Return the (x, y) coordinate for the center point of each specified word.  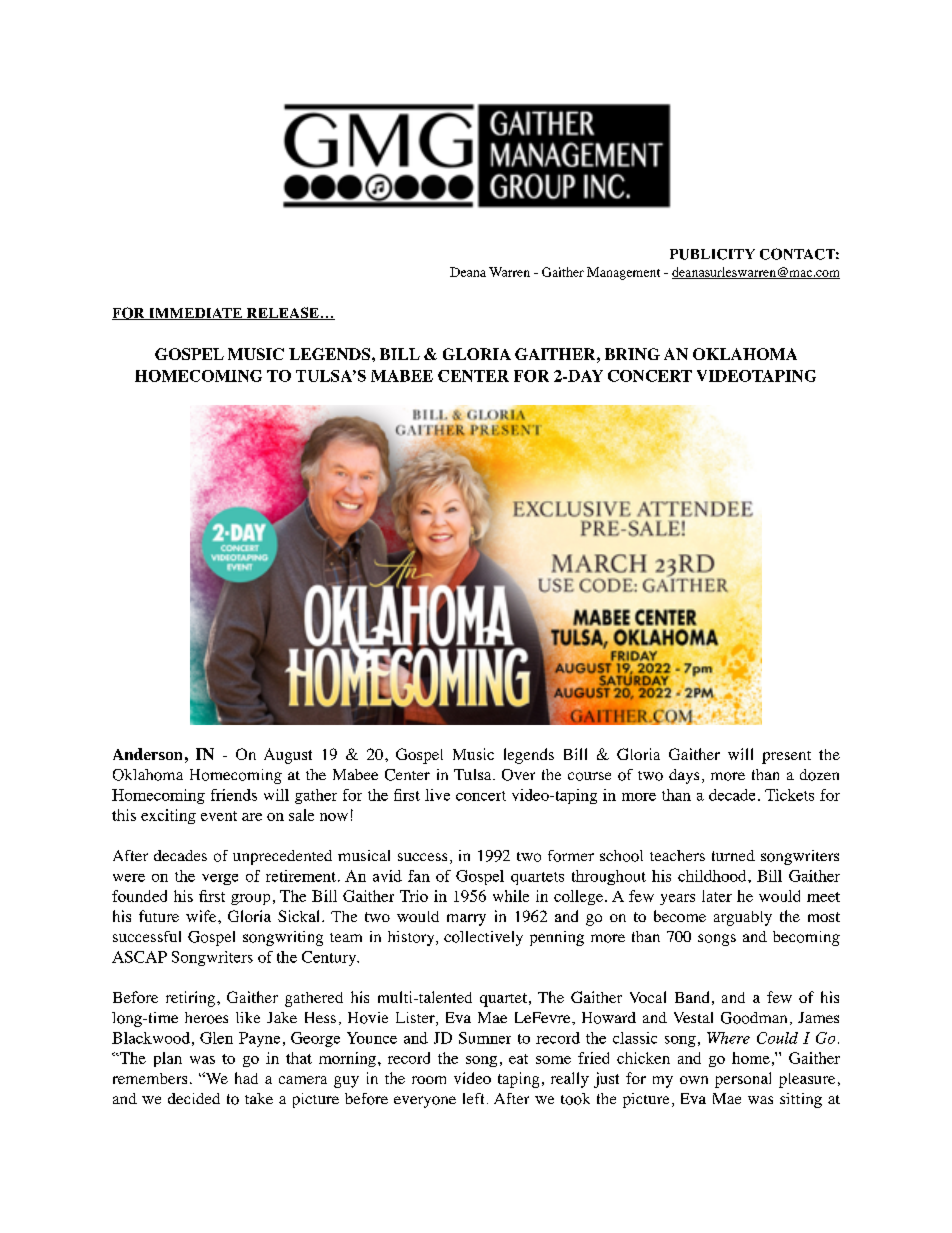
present (786, 757)
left (473, 1098)
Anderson (147, 754)
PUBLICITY (712, 254)
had (246, 1078)
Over (518, 775)
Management (623, 273)
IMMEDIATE (196, 314)
